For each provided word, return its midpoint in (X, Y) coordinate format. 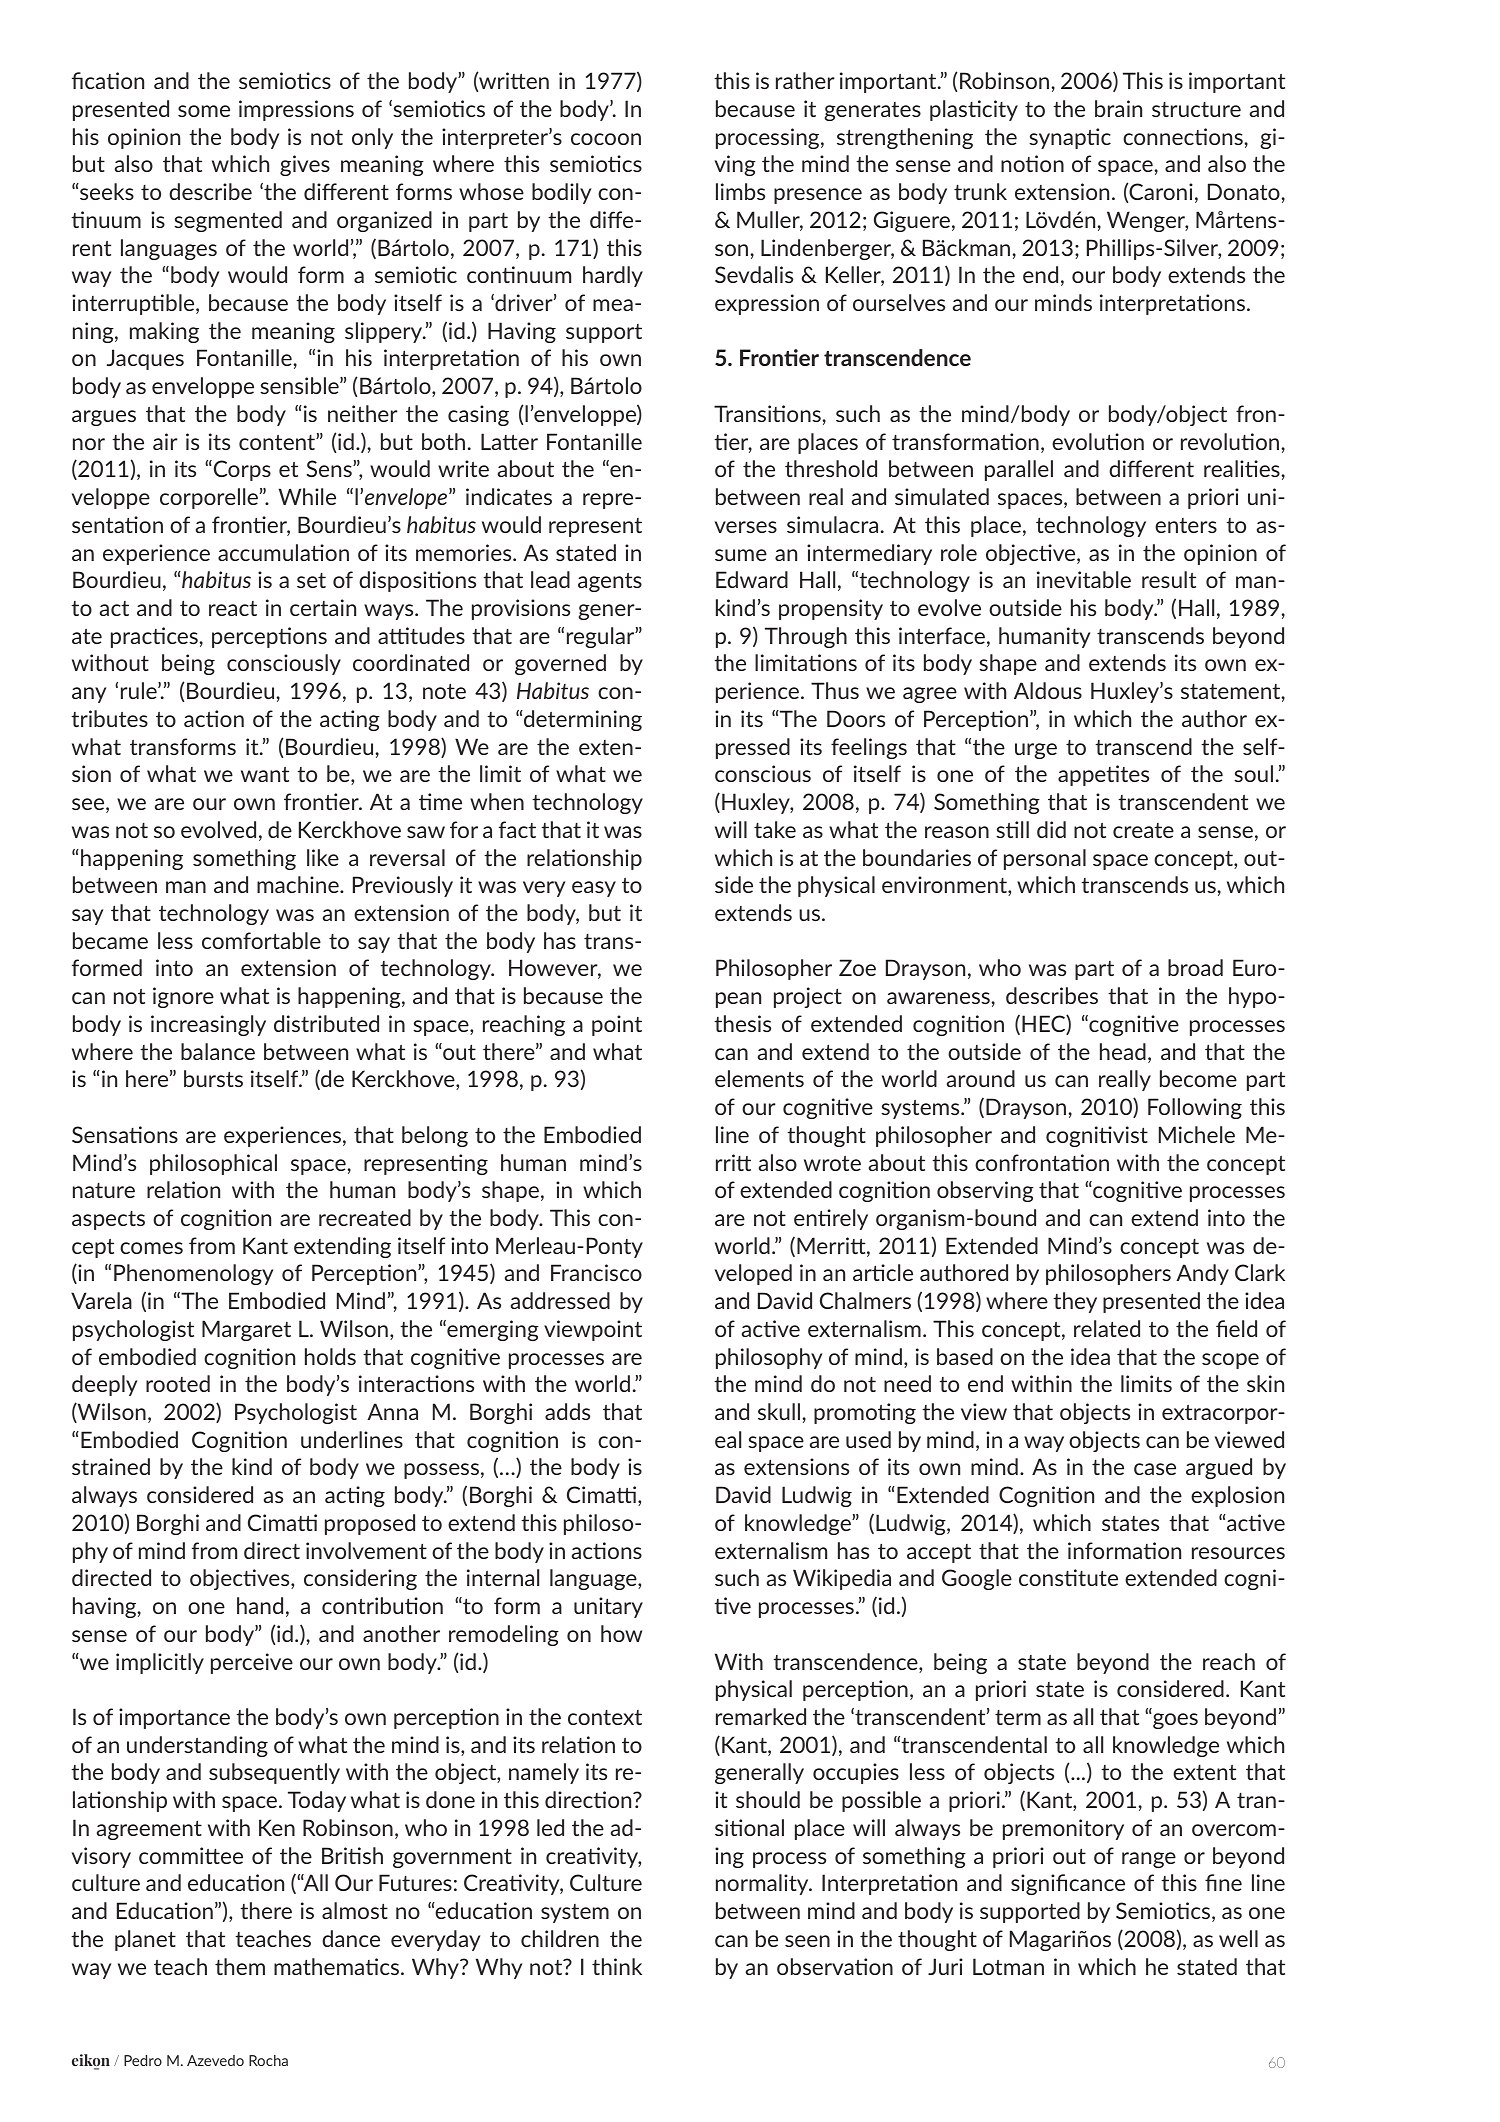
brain (1118, 108)
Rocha (268, 2060)
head (1123, 1051)
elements (759, 1078)
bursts (213, 1078)
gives (305, 165)
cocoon (606, 139)
